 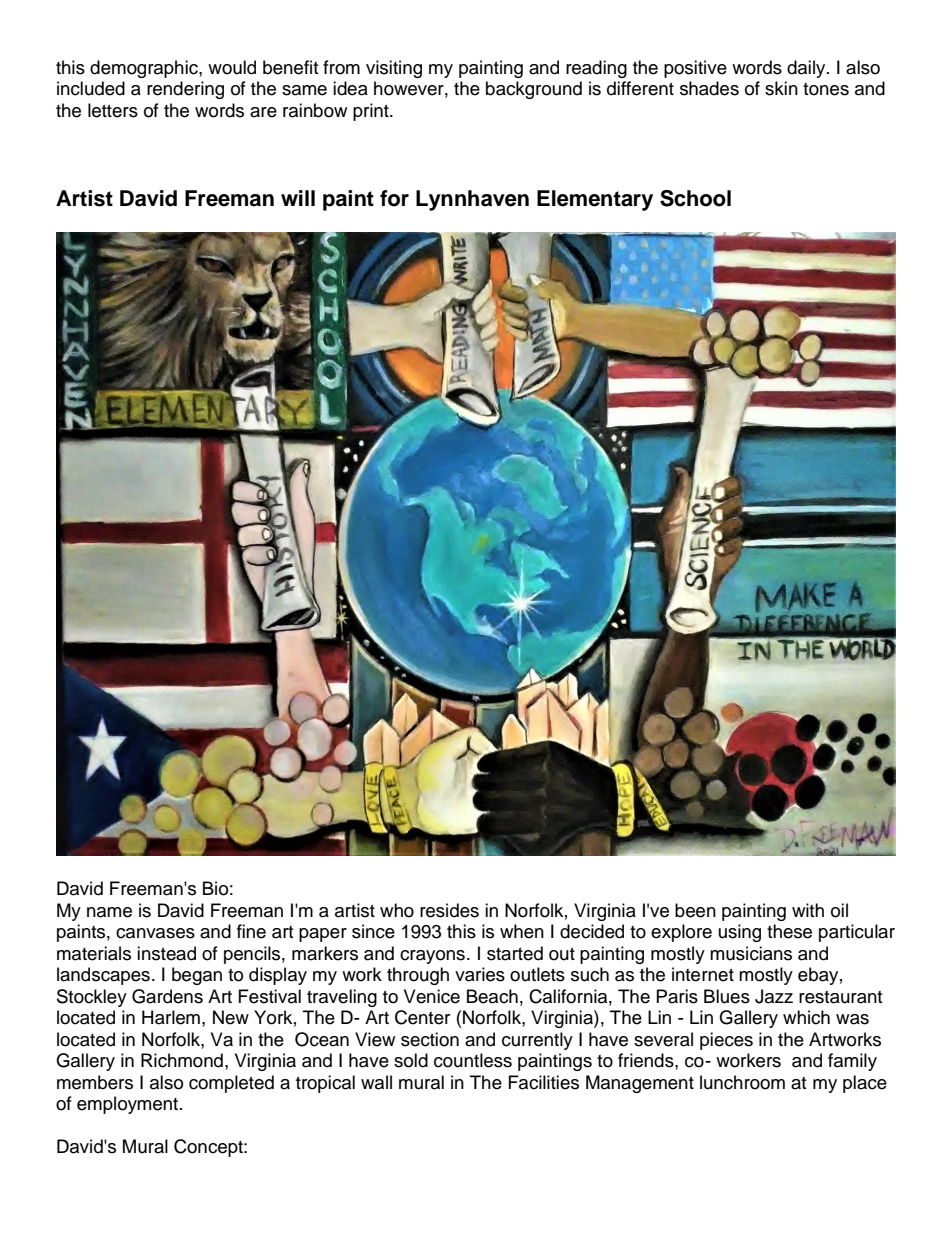 I want to click on countless, so click(x=473, y=1060).
